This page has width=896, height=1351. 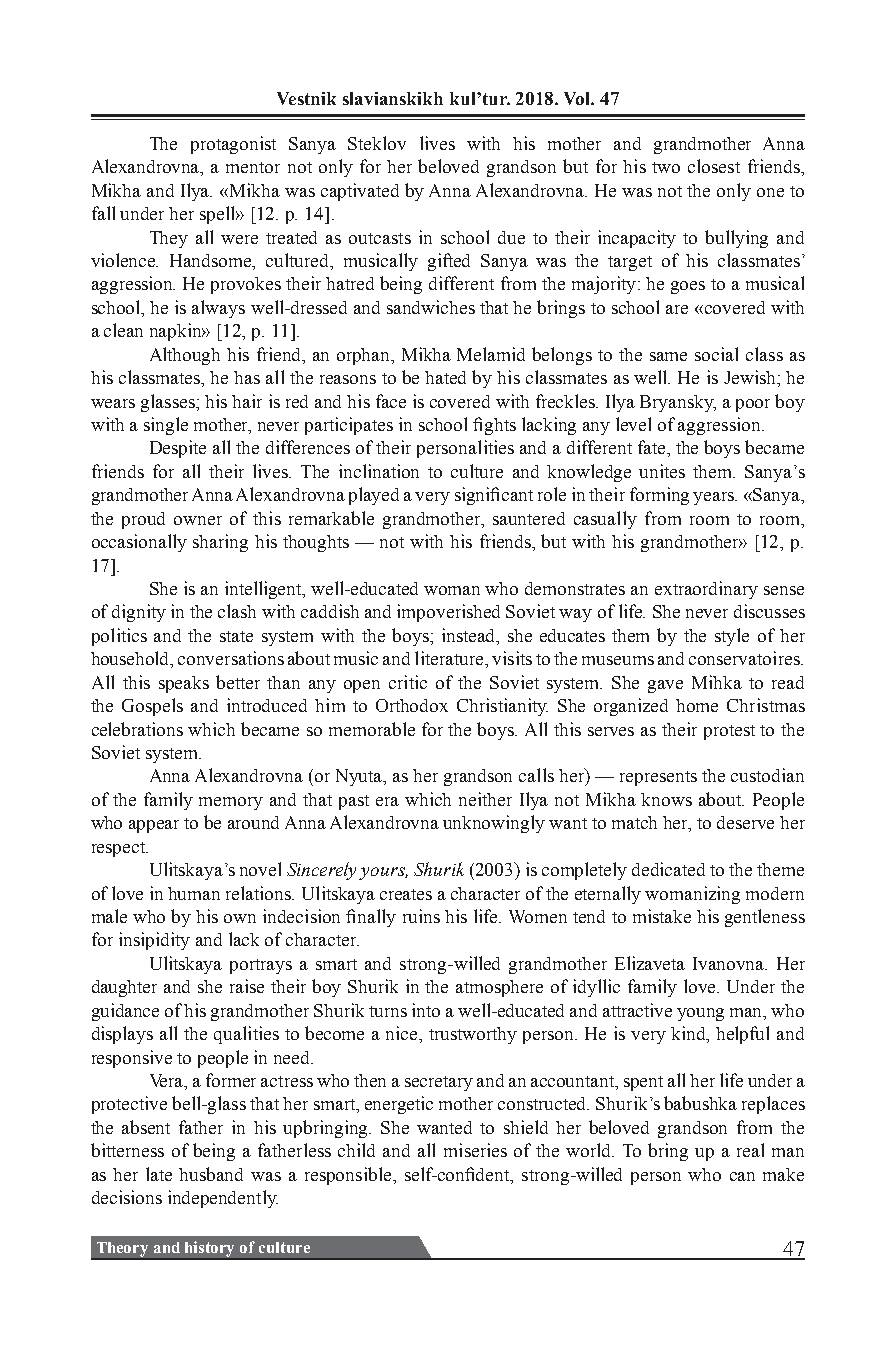 I want to click on real, so click(x=750, y=1150).
